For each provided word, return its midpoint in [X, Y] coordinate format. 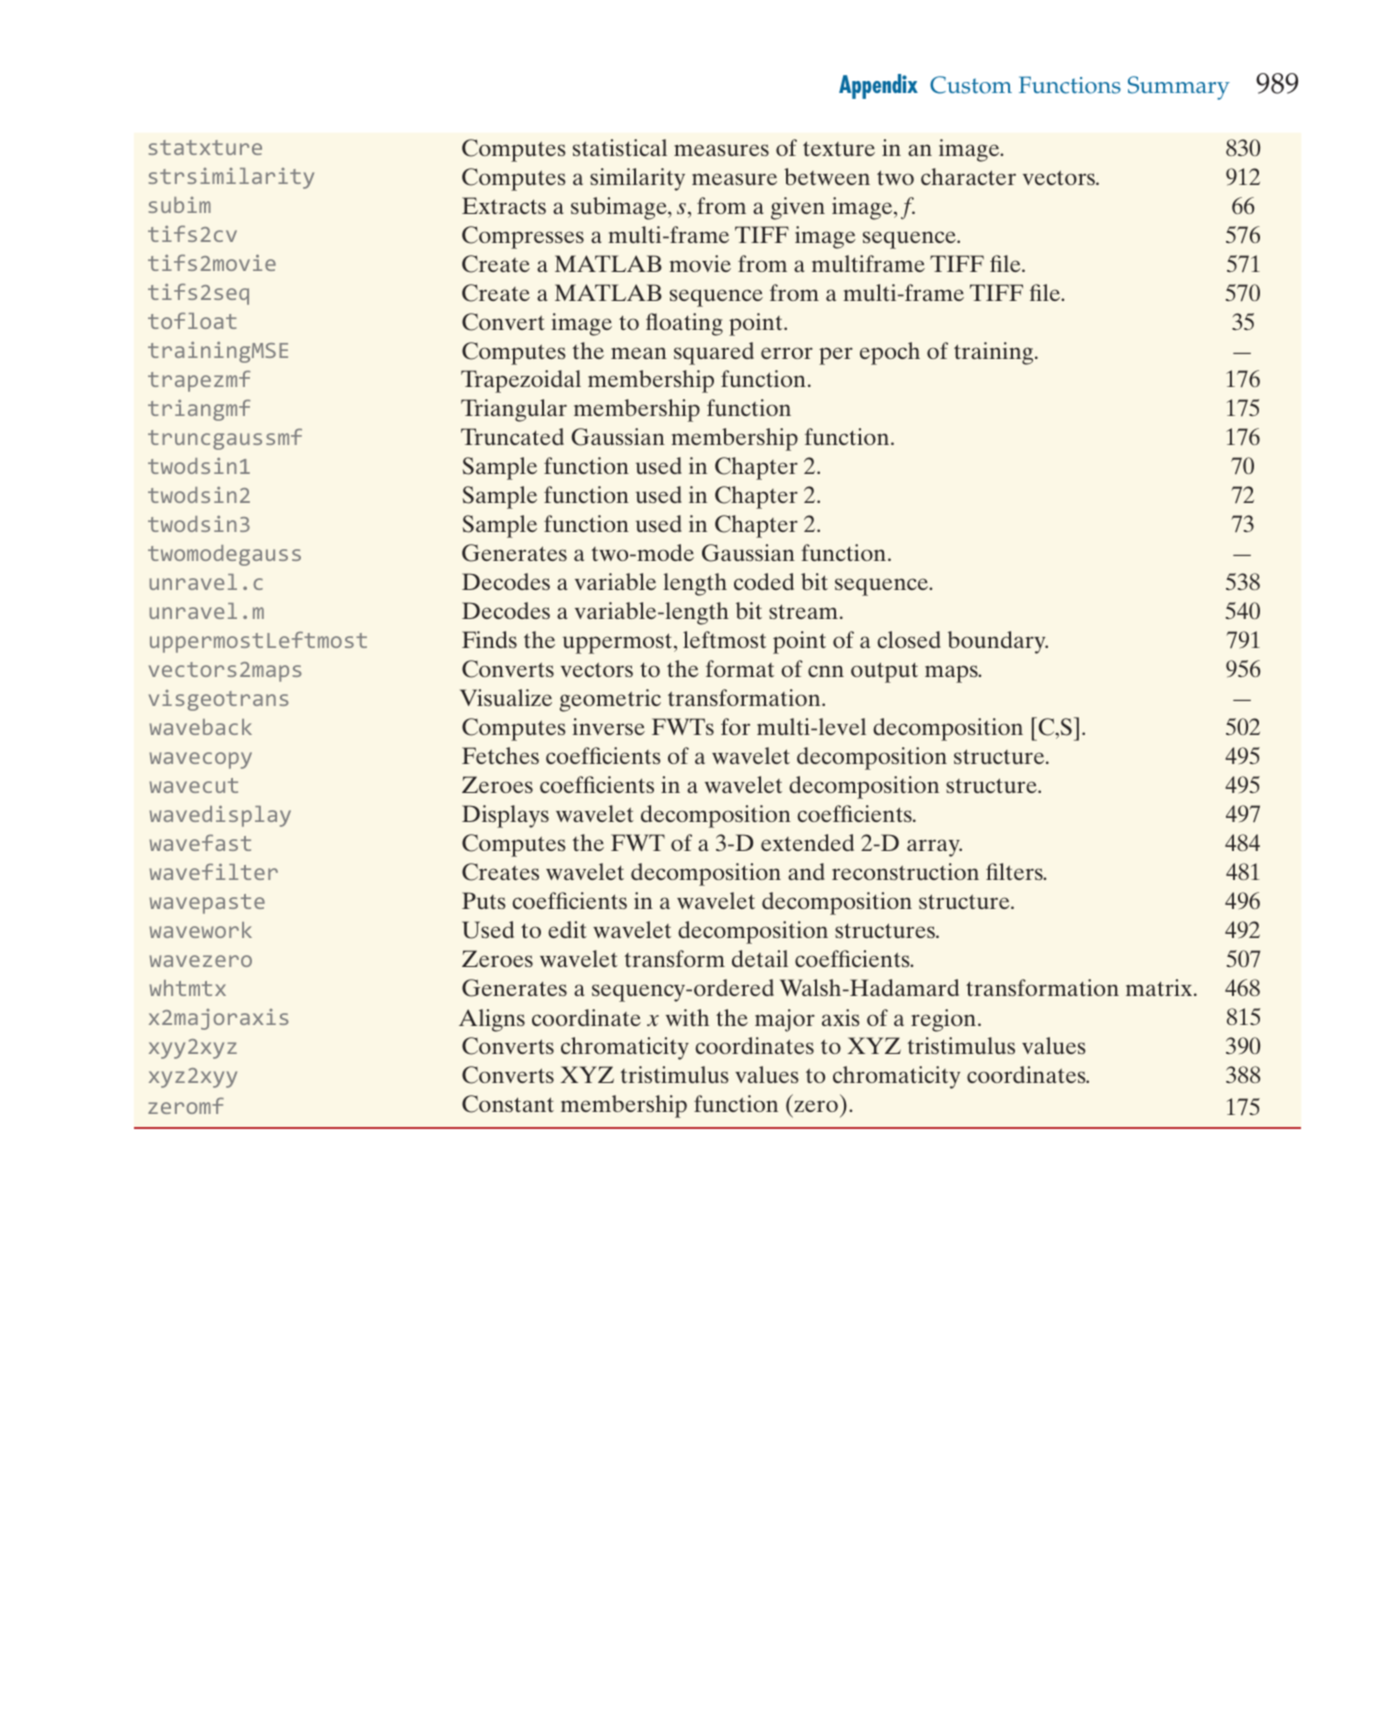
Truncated [512, 436]
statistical [620, 147]
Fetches [500, 755]
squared [714, 353]
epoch [890, 353]
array [934, 848]
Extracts [504, 205]
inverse [608, 726]
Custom [971, 85]
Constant [508, 1104]
